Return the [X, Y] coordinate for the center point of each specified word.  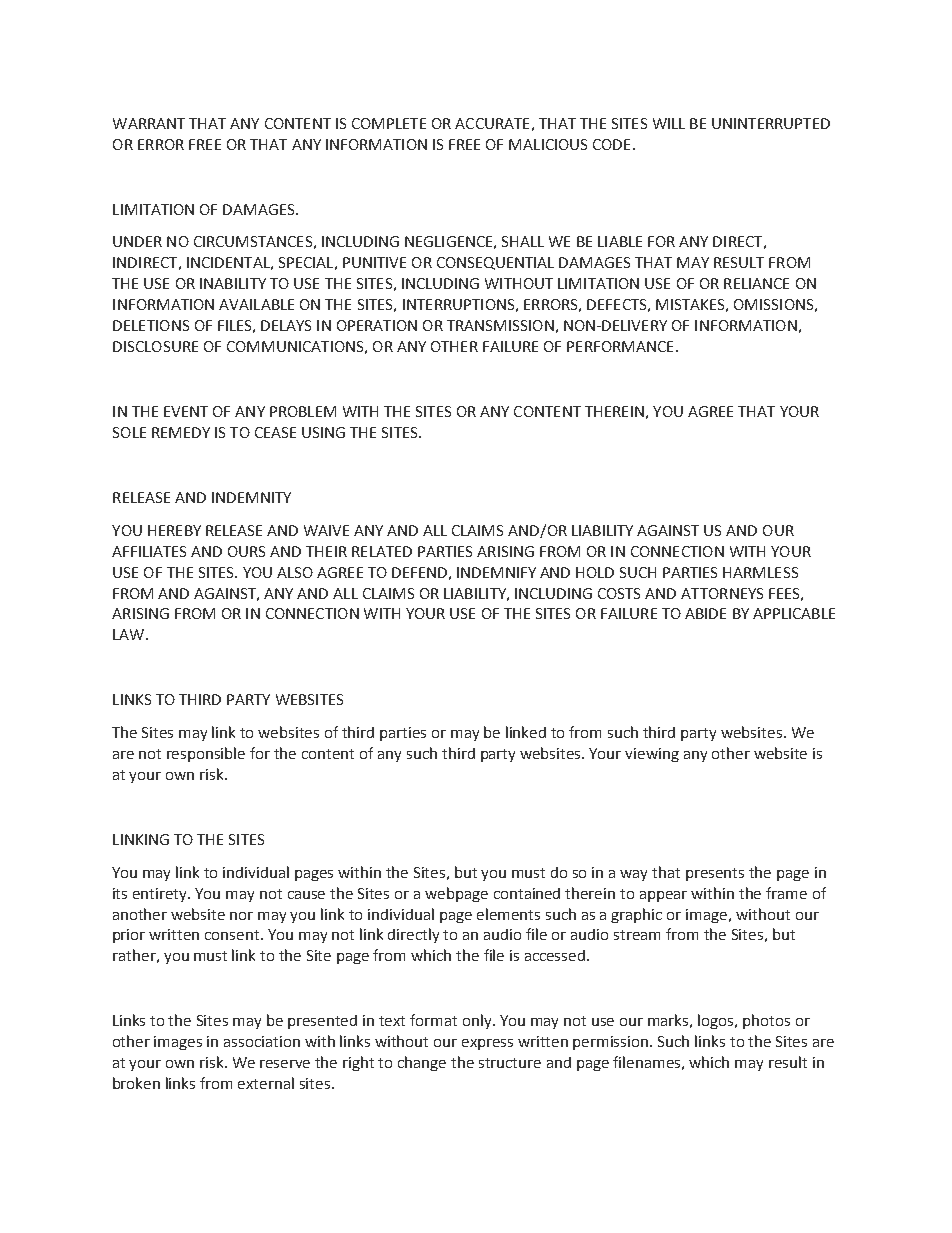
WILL [669, 123]
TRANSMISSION [500, 325]
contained [527, 893]
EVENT [186, 411]
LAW [130, 634]
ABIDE [705, 613]
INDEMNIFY [496, 572]
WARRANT [149, 123]
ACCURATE [492, 123]
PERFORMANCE [620, 346]
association [262, 1041]
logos [717, 1021]
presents [715, 874]
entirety [161, 895]
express [487, 1044]
